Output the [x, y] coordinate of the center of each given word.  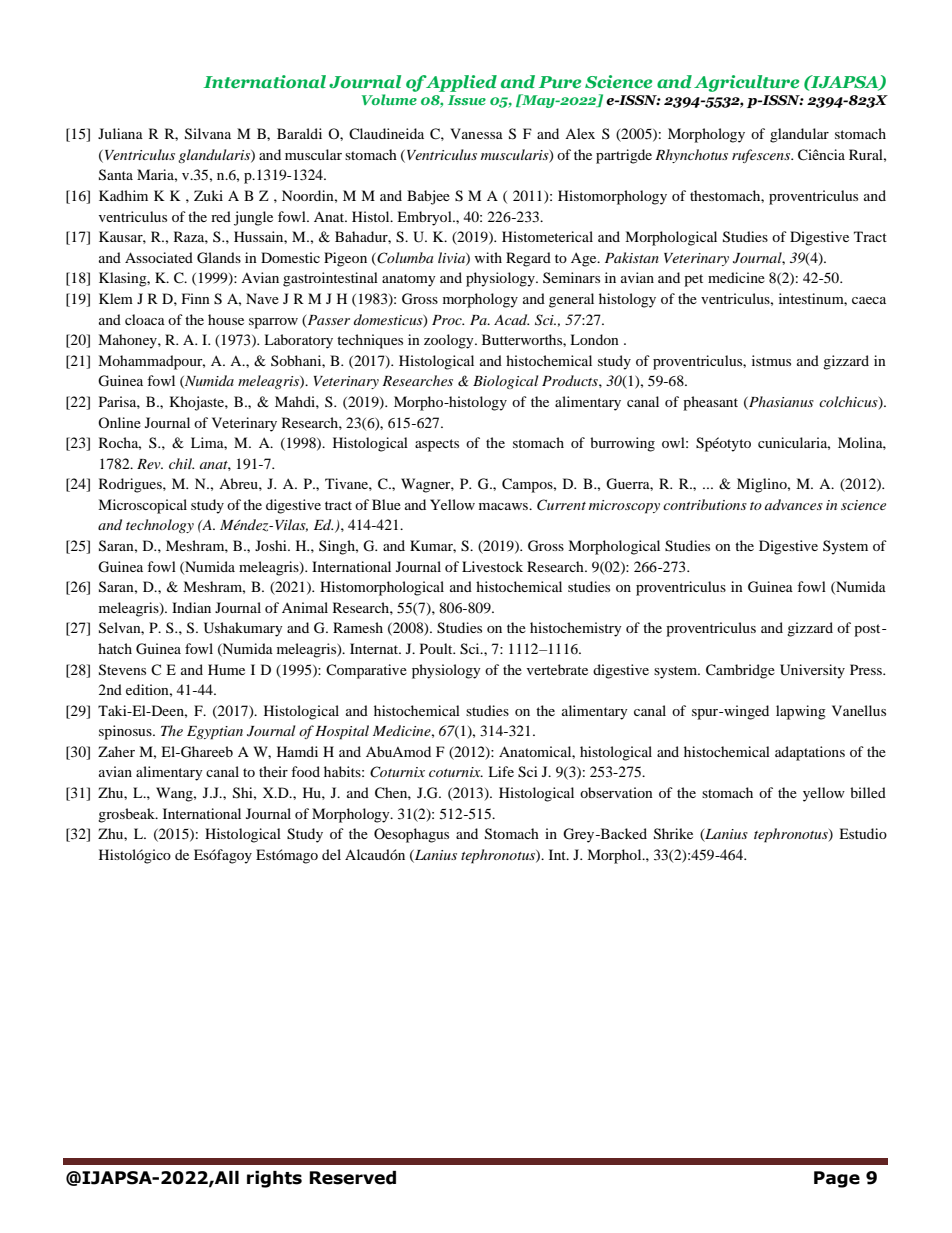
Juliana [120, 133]
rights [274, 1179]
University [812, 671]
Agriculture [746, 83]
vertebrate [557, 669]
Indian [191, 607]
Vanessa [476, 133]
